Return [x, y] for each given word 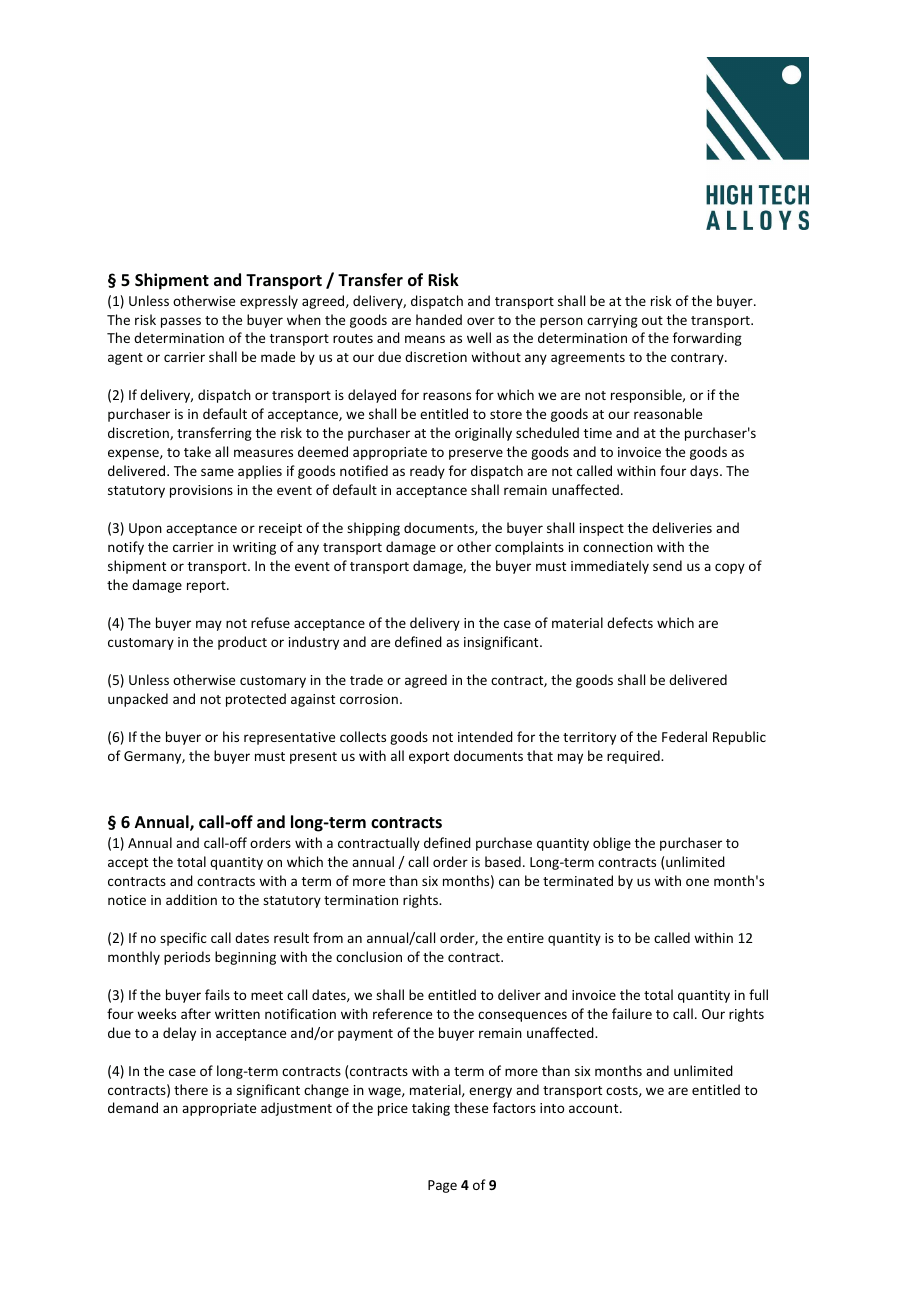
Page [442, 1186]
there [191, 1089]
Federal [684, 736]
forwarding [707, 339]
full [758, 994]
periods [187, 958]
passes [181, 322]
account [595, 1108]
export [429, 758]
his [231, 736]
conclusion [369, 956]
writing [254, 548]
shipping [373, 529]
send [667, 565]
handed [439, 319]
